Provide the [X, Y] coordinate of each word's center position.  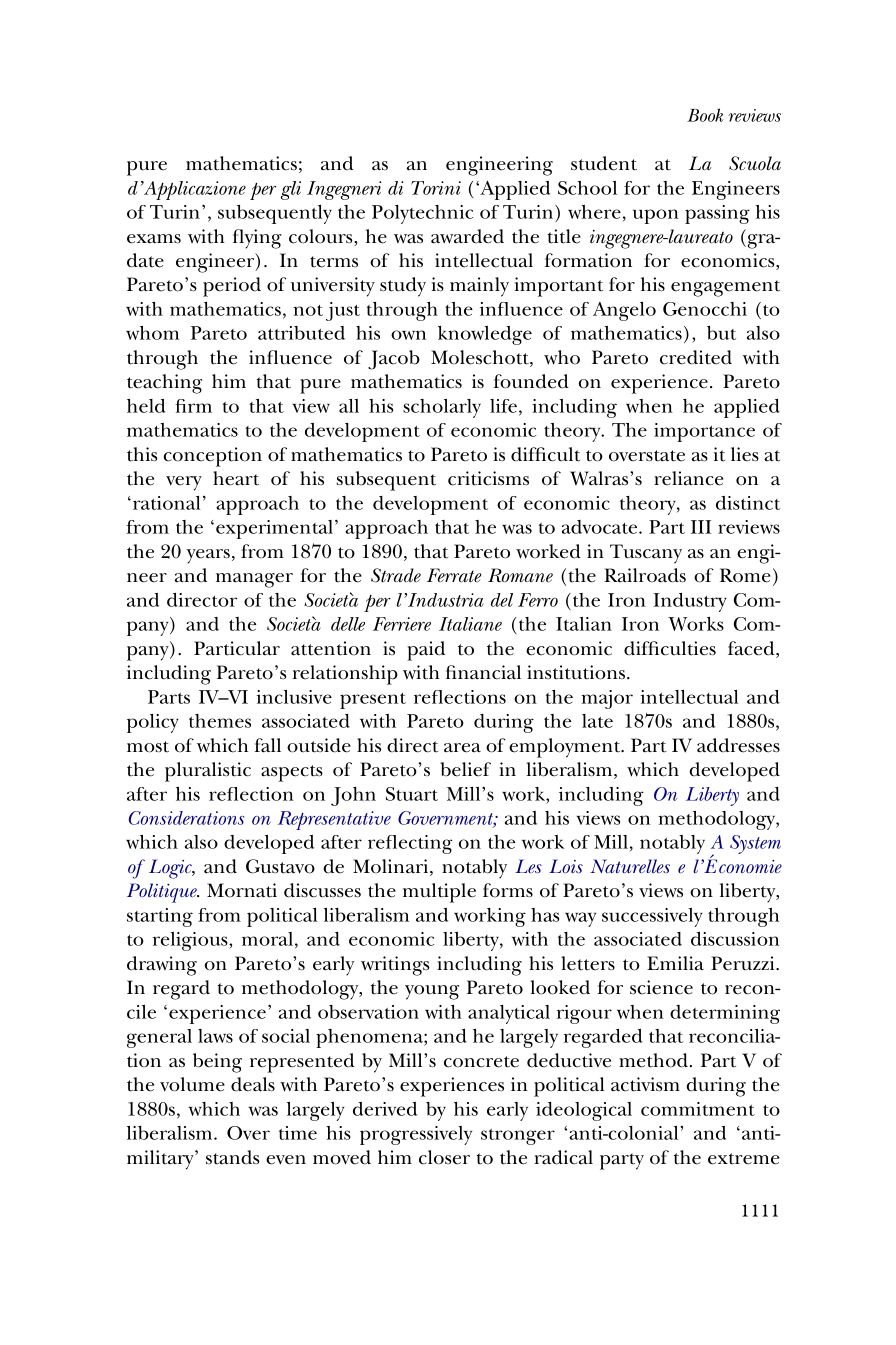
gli [291, 190]
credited [696, 357]
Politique [163, 893]
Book [705, 115]
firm [193, 406]
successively [652, 917]
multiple [439, 893]
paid [426, 651]
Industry [690, 602]
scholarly [442, 408]
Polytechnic [422, 214]
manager [254, 580]
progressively [416, 1135]
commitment [698, 1109]
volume [192, 1084]
